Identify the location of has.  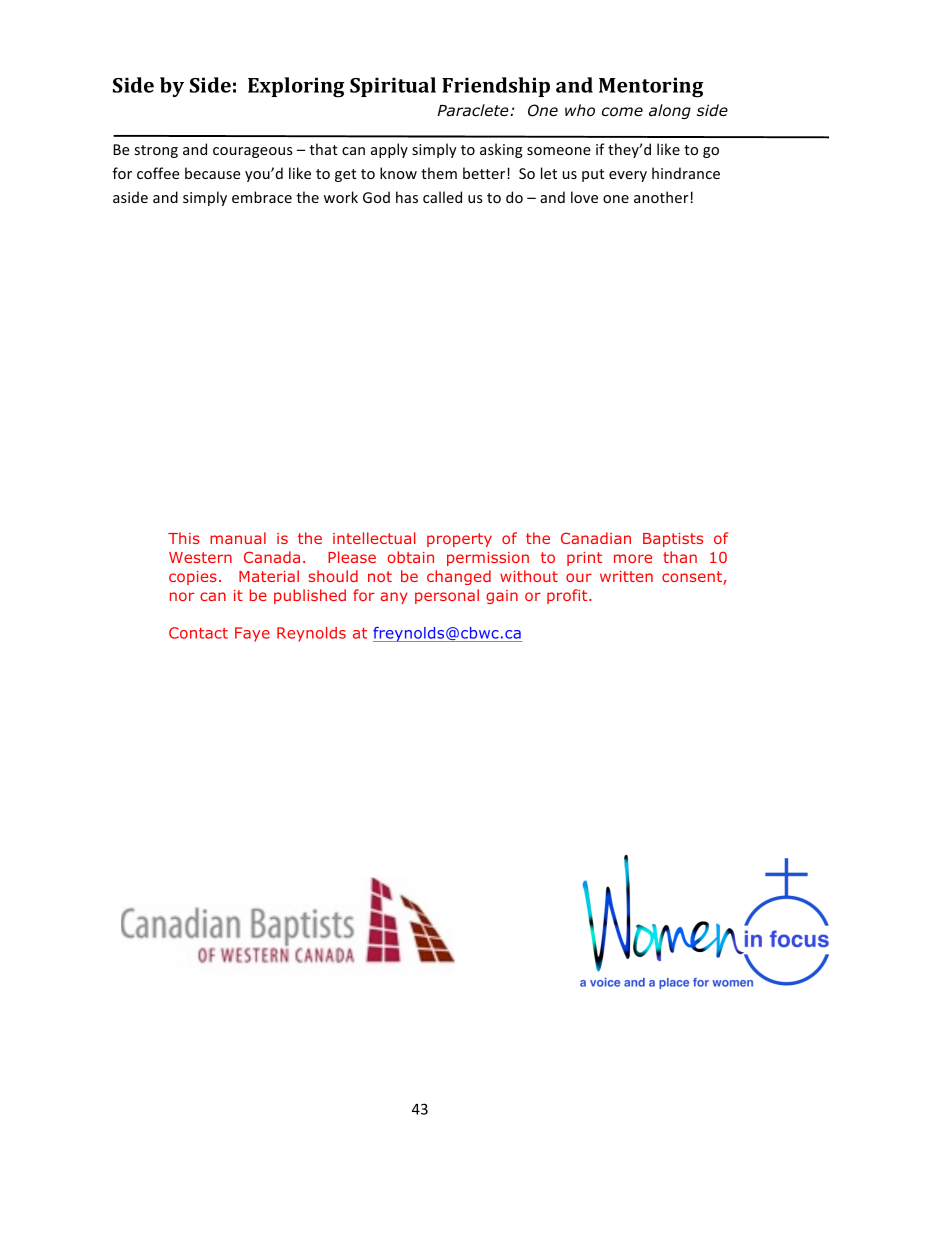
(407, 197).
